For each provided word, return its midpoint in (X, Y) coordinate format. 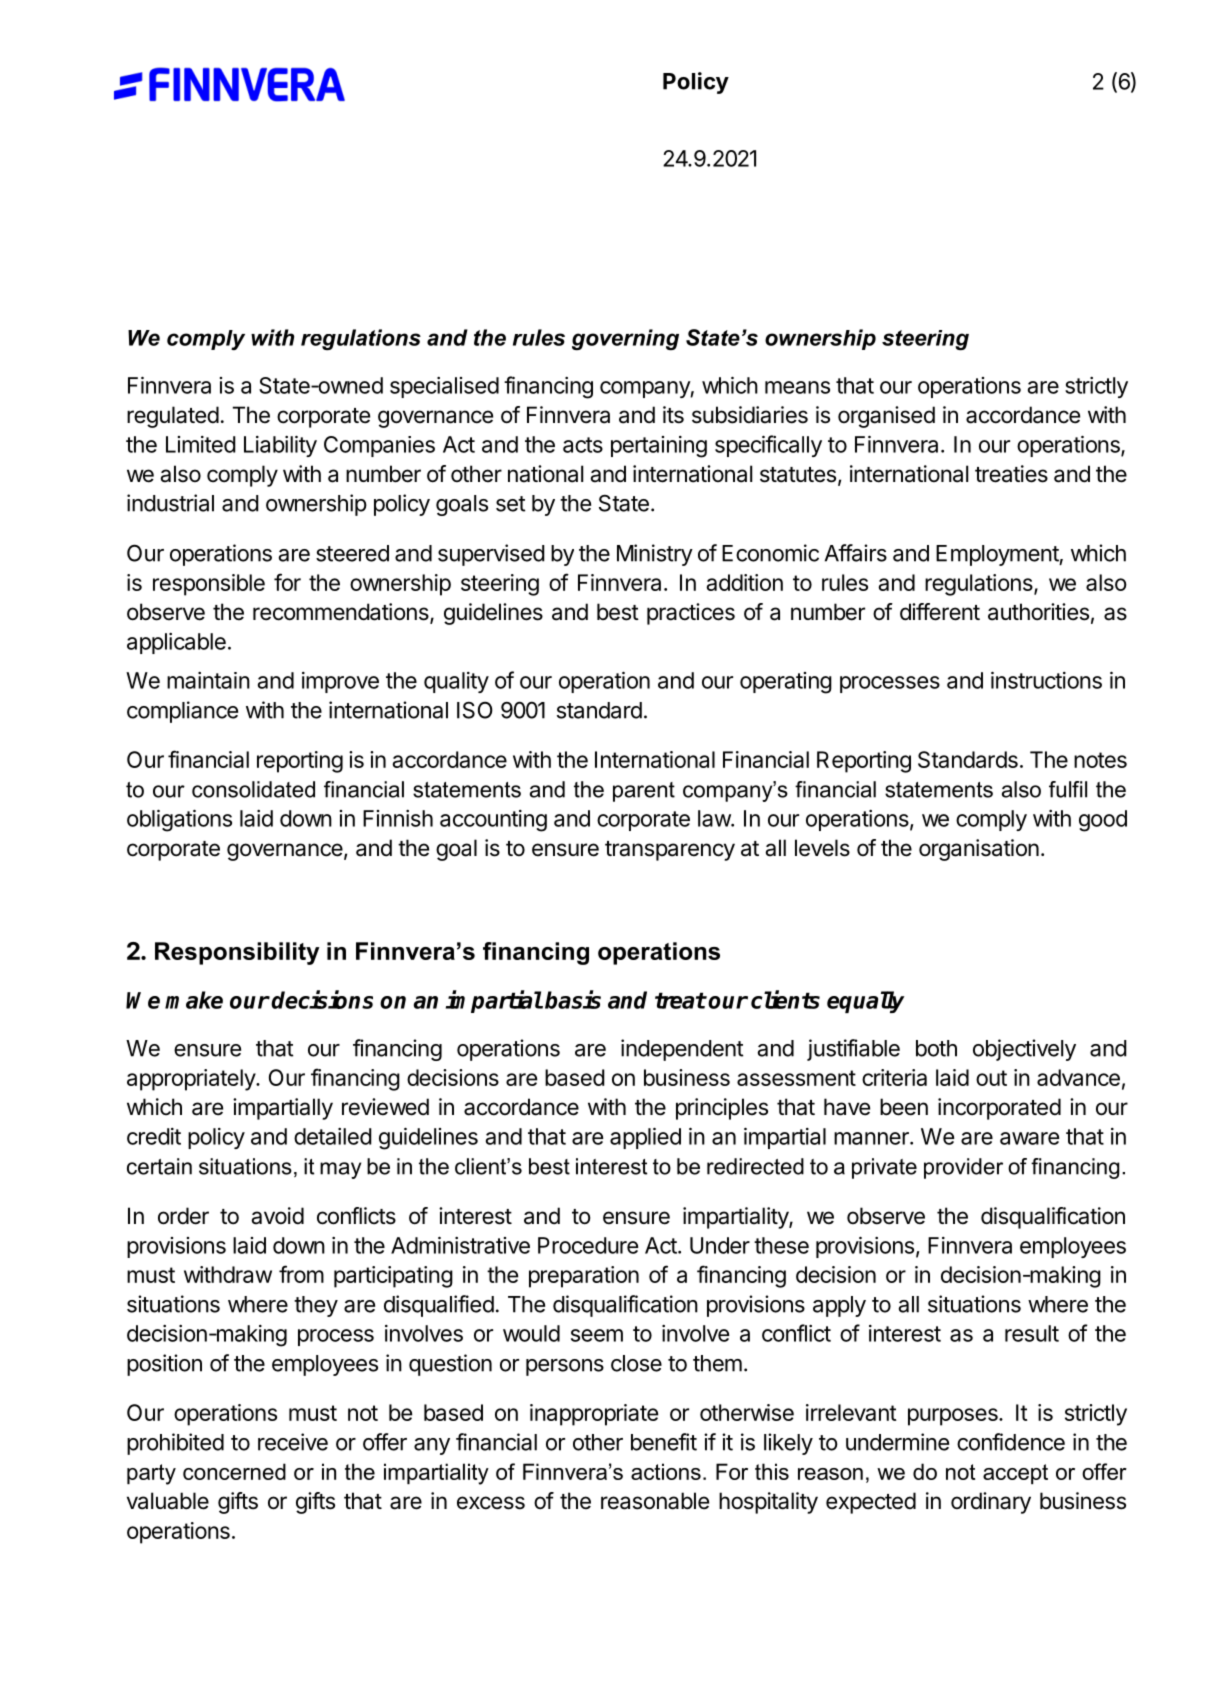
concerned (234, 1471)
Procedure (588, 1245)
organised (886, 417)
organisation (979, 850)
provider (963, 1168)
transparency (670, 851)
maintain (208, 680)
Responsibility (237, 953)
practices (691, 614)
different (940, 612)
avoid (277, 1216)
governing (625, 339)
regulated (173, 417)
